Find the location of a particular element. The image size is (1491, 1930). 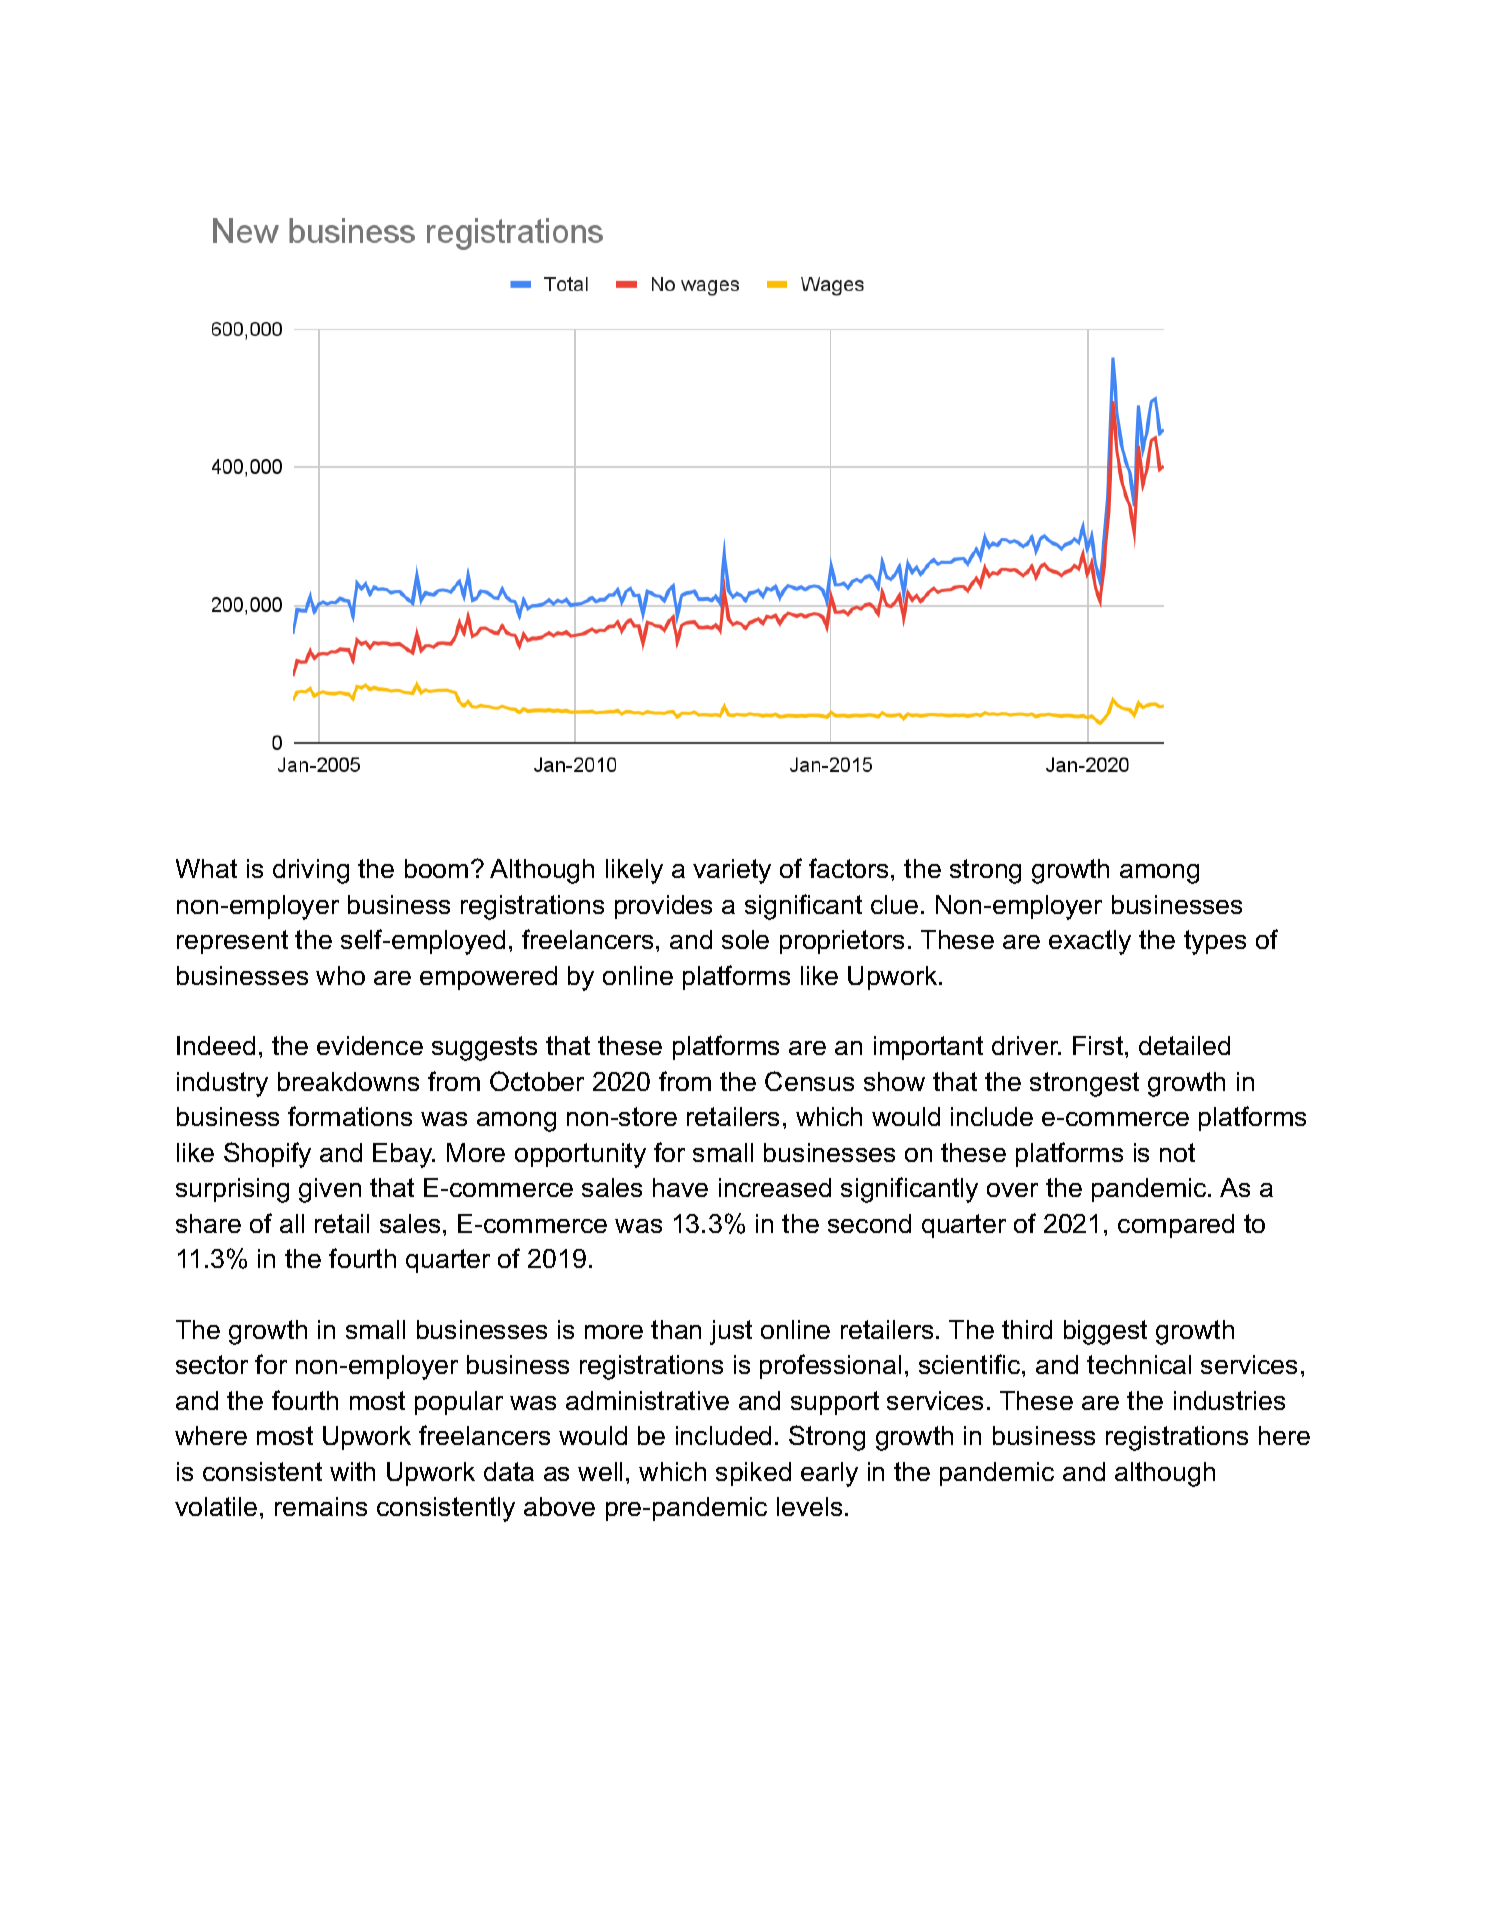

driving is located at coordinates (311, 871).
